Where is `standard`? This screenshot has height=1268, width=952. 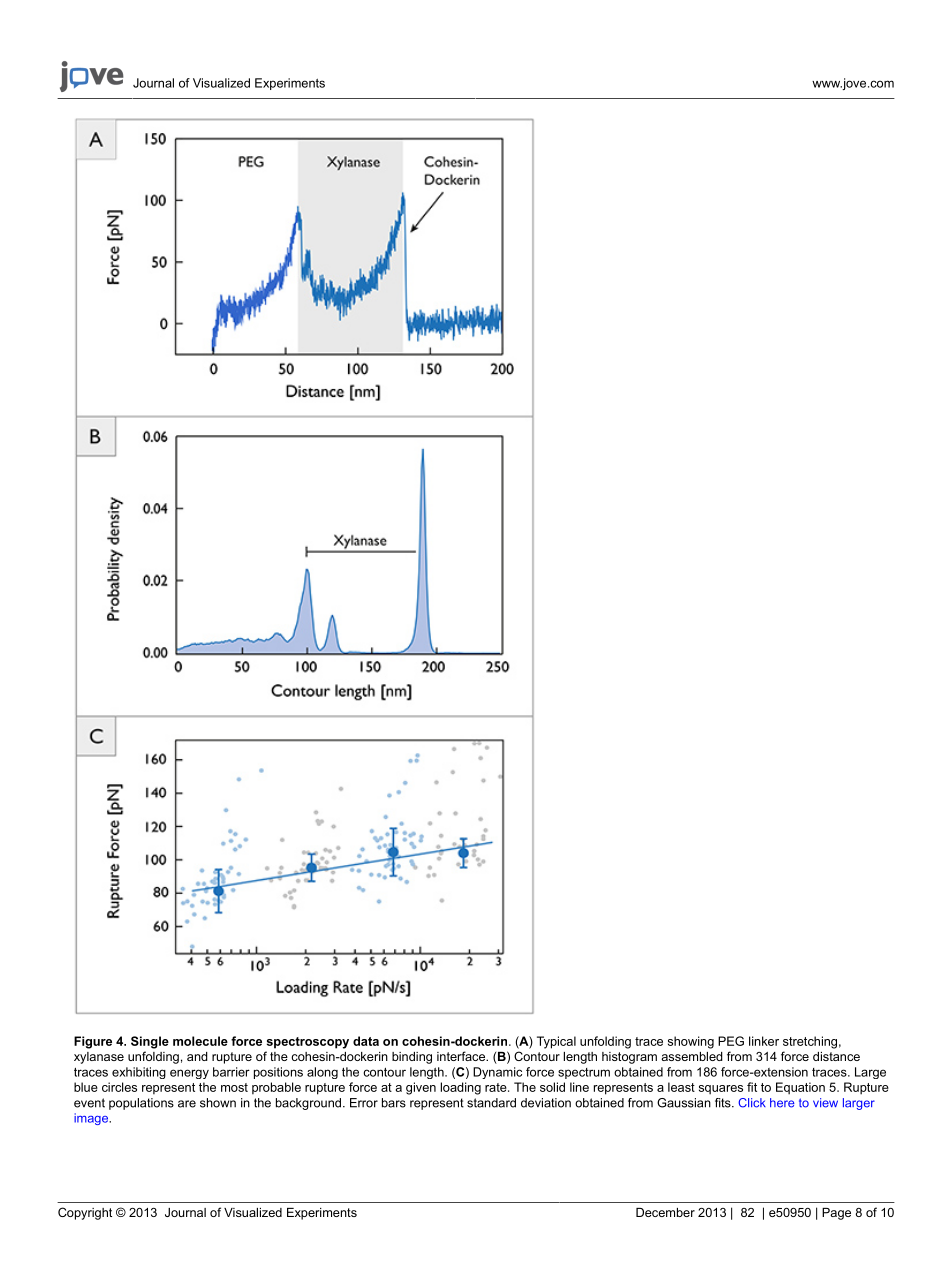
standard is located at coordinates (491, 1103).
